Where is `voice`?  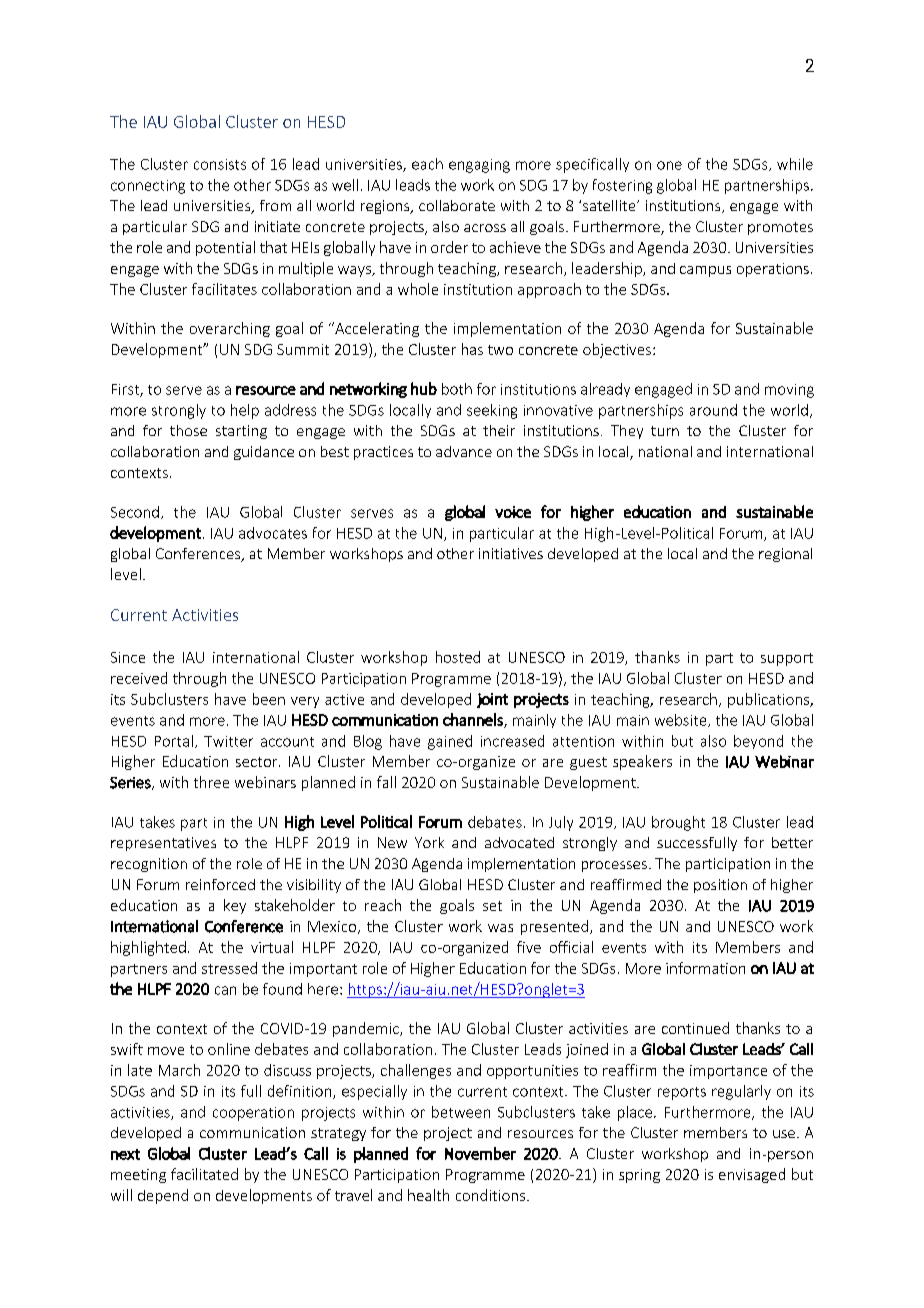
voice is located at coordinates (513, 512).
